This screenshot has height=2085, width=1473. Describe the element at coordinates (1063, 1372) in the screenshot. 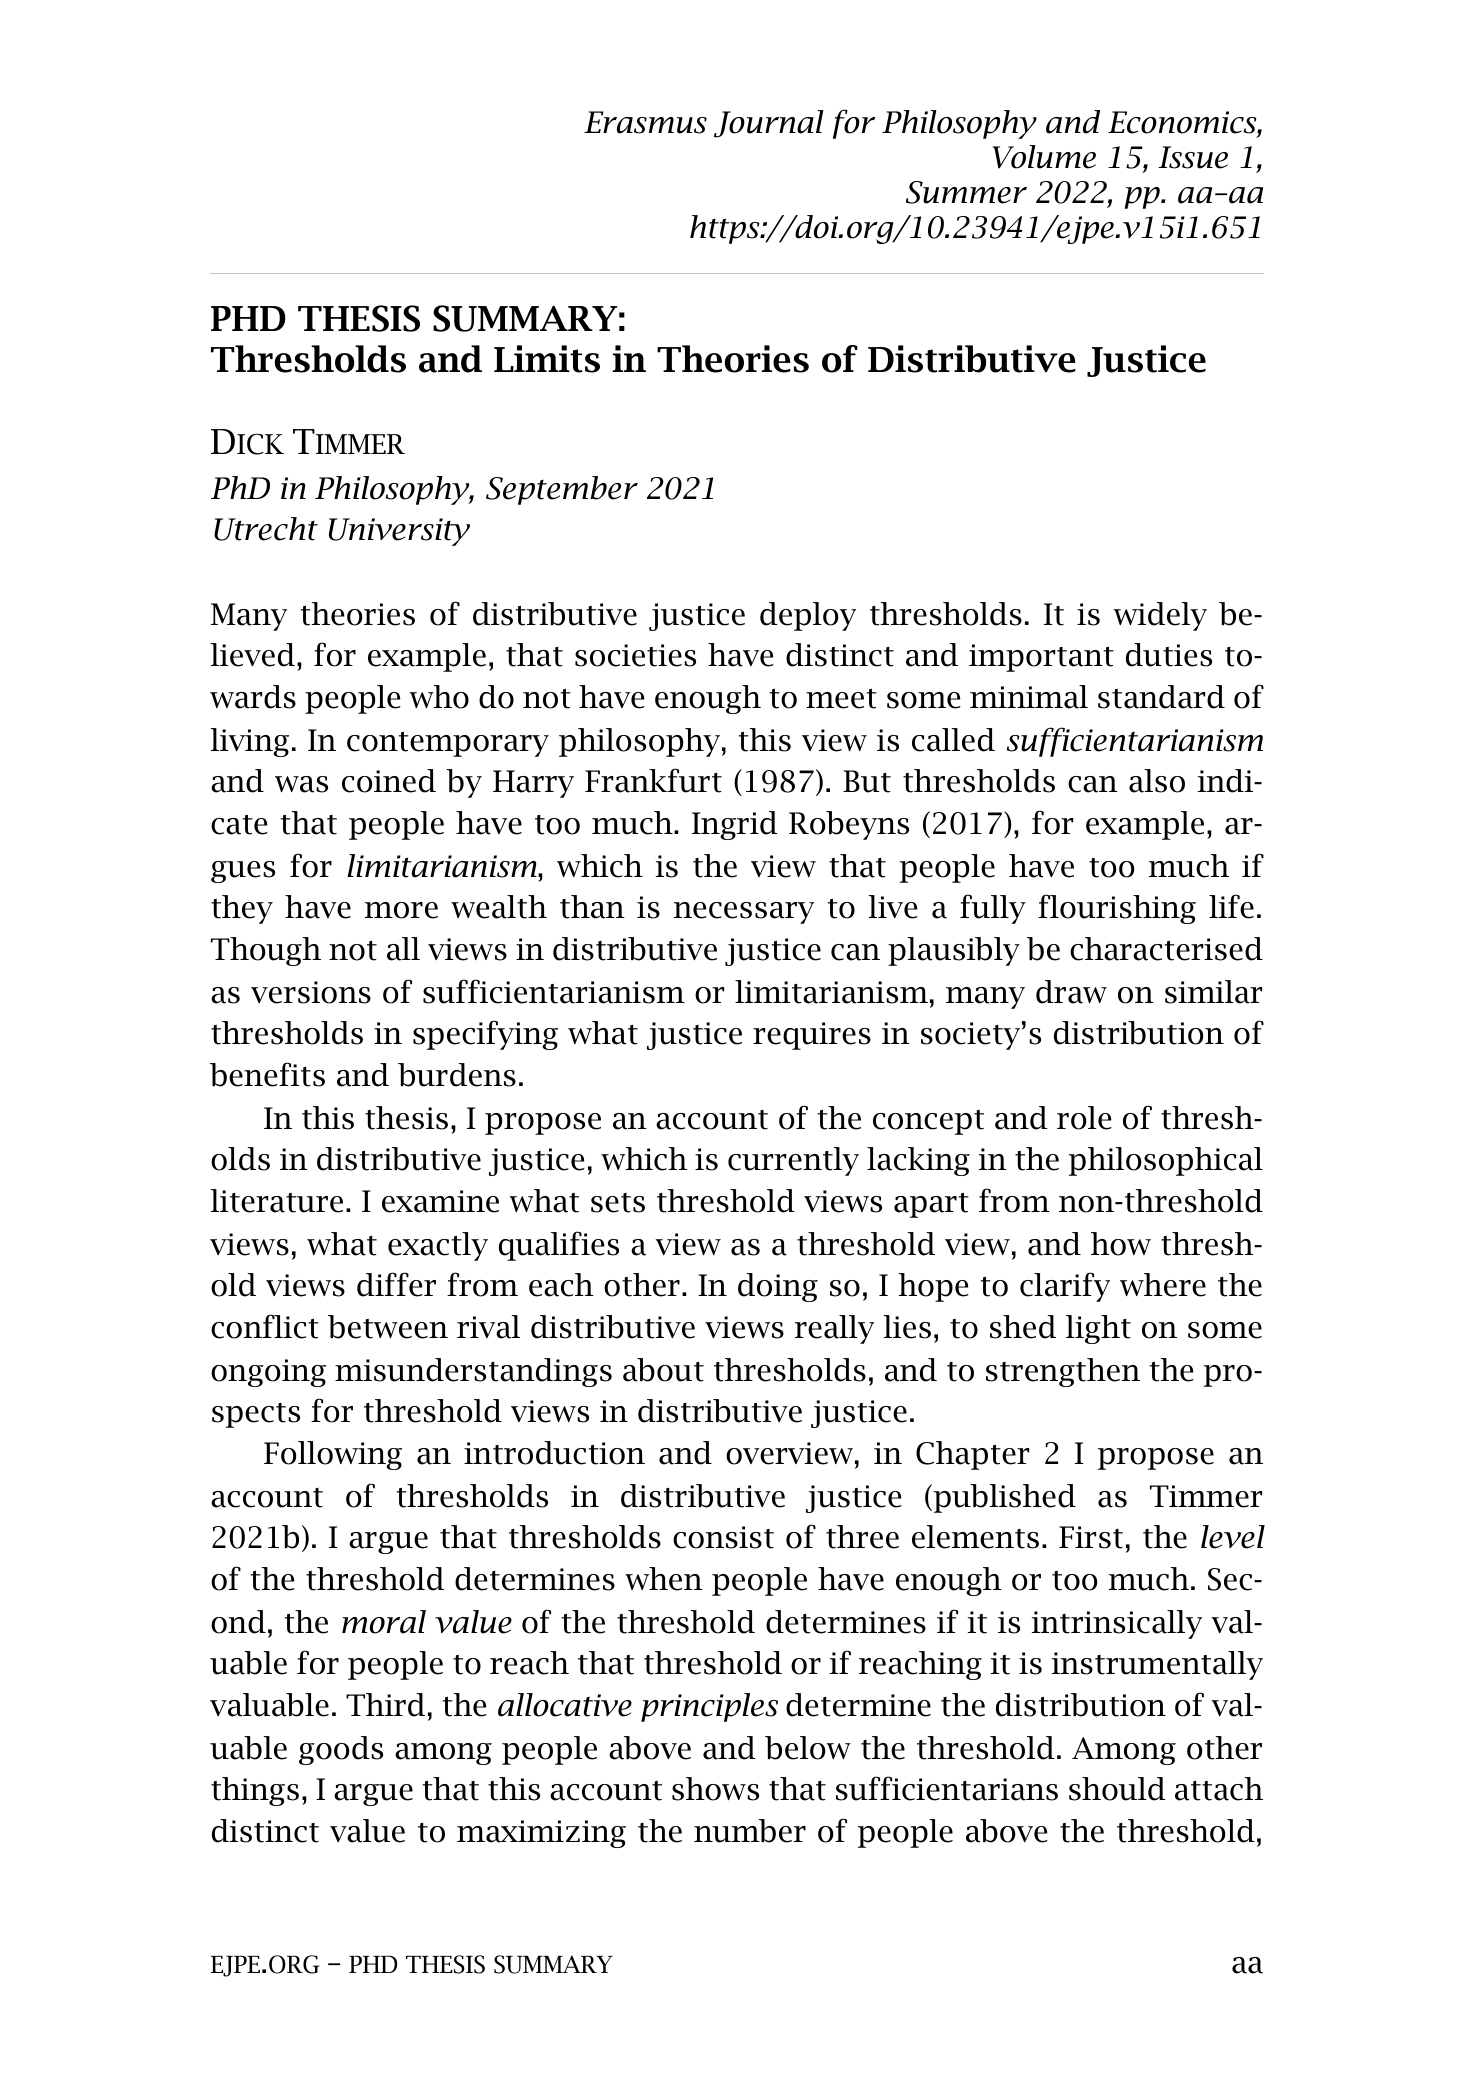

I see `strengthen` at that location.
